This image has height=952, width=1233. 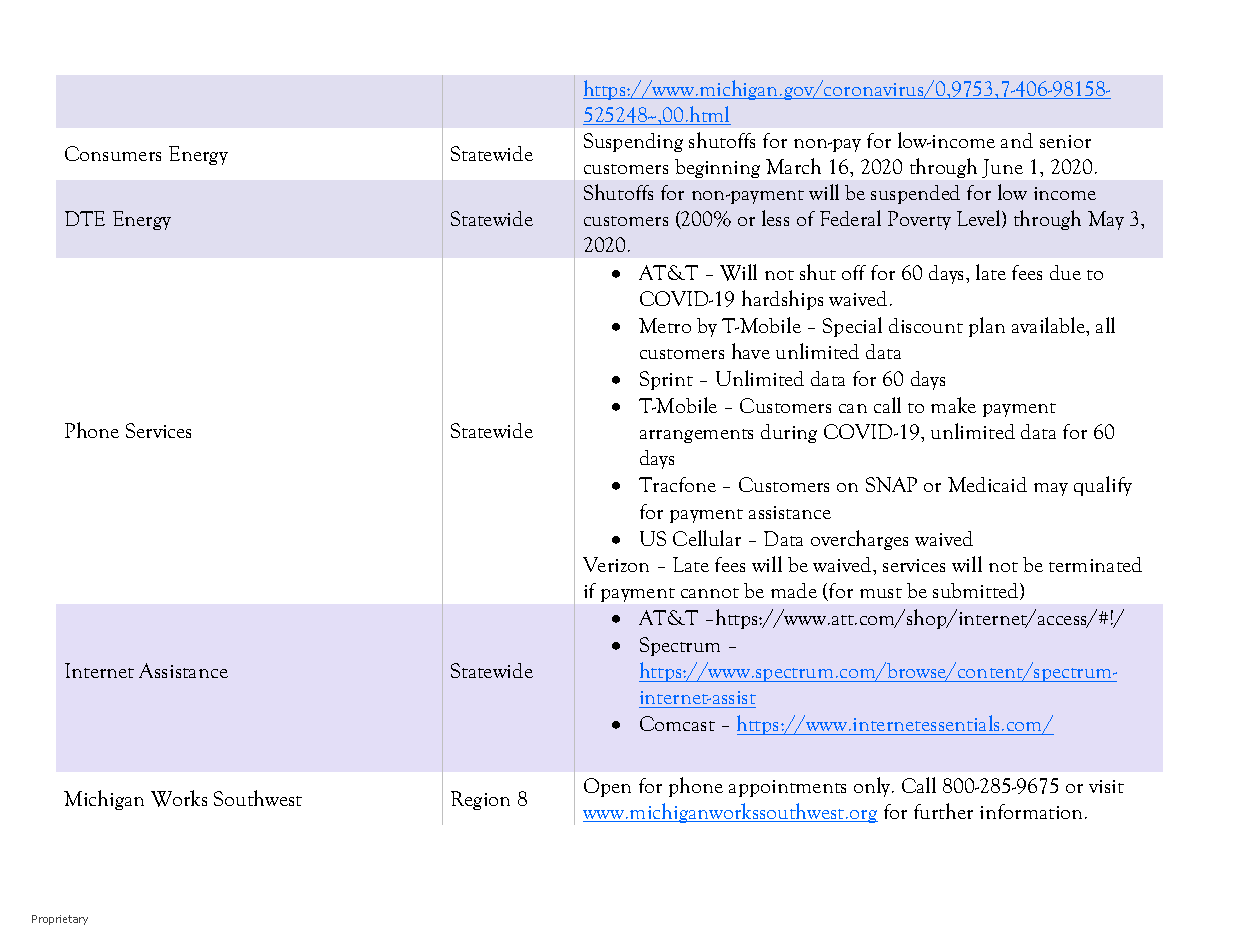 What do you see at coordinates (113, 153) in the image?
I see `Consumers` at bounding box center [113, 153].
